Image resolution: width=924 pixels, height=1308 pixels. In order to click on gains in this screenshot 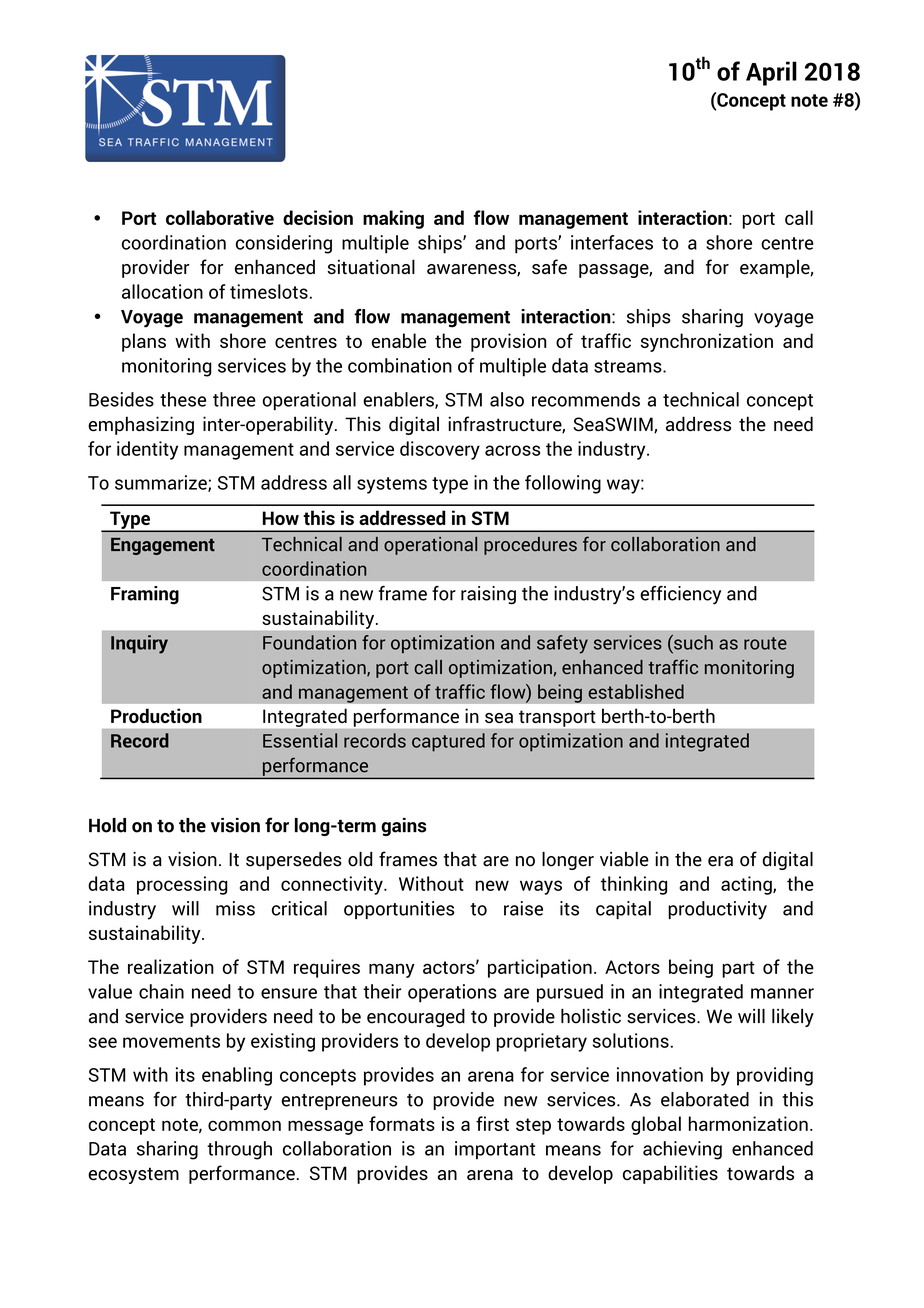, I will do `click(403, 827)`.
